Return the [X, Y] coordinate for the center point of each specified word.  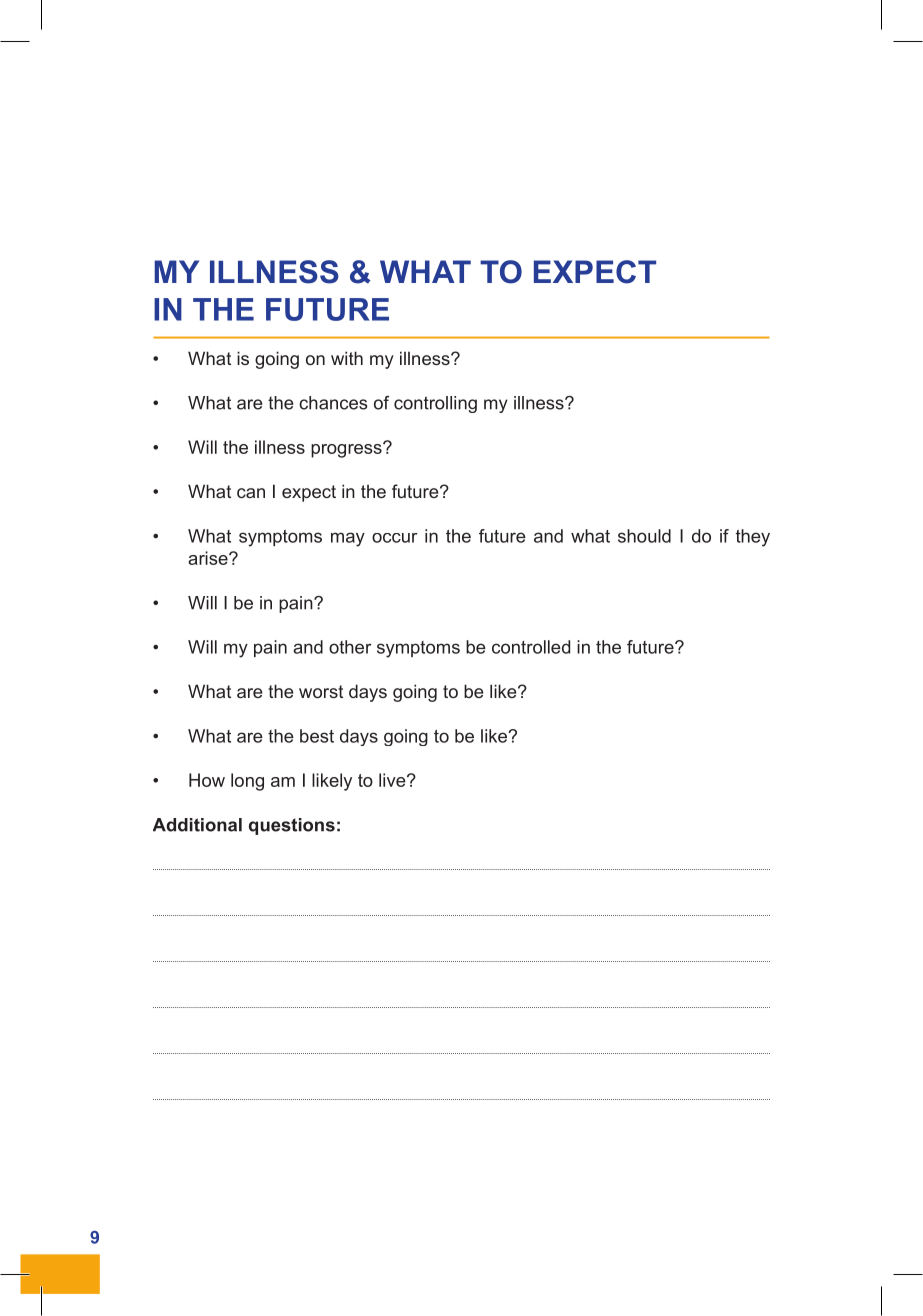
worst [321, 691]
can [251, 493]
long [247, 782]
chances [333, 403]
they [753, 538]
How [207, 780]
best [317, 736]
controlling [435, 404]
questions [292, 826]
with [347, 358]
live [393, 780]
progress [347, 450]
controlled [531, 647]
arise [209, 558]
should [644, 536]
